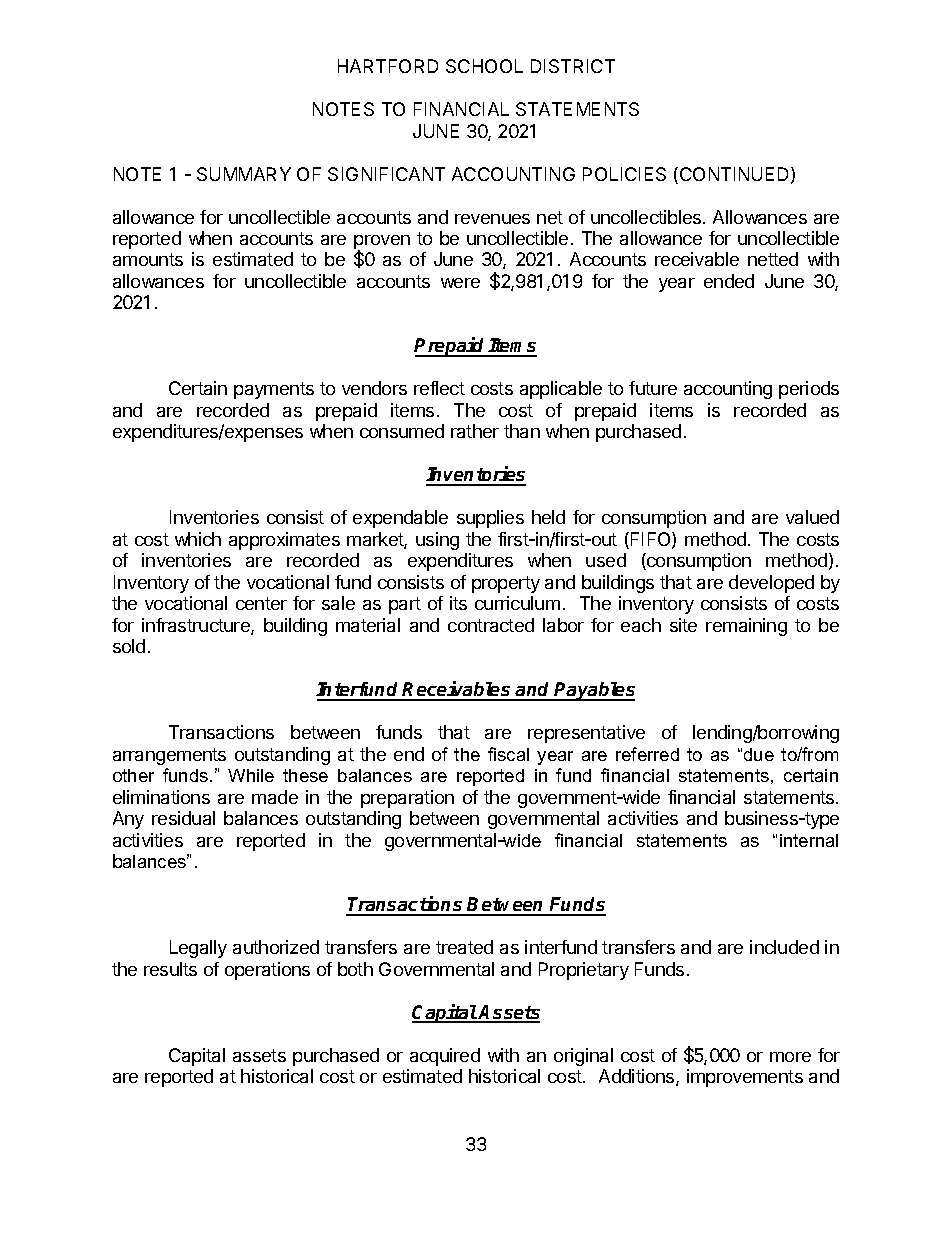 This document has height=1233, width=952. I want to click on contracted, so click(491, 625).
